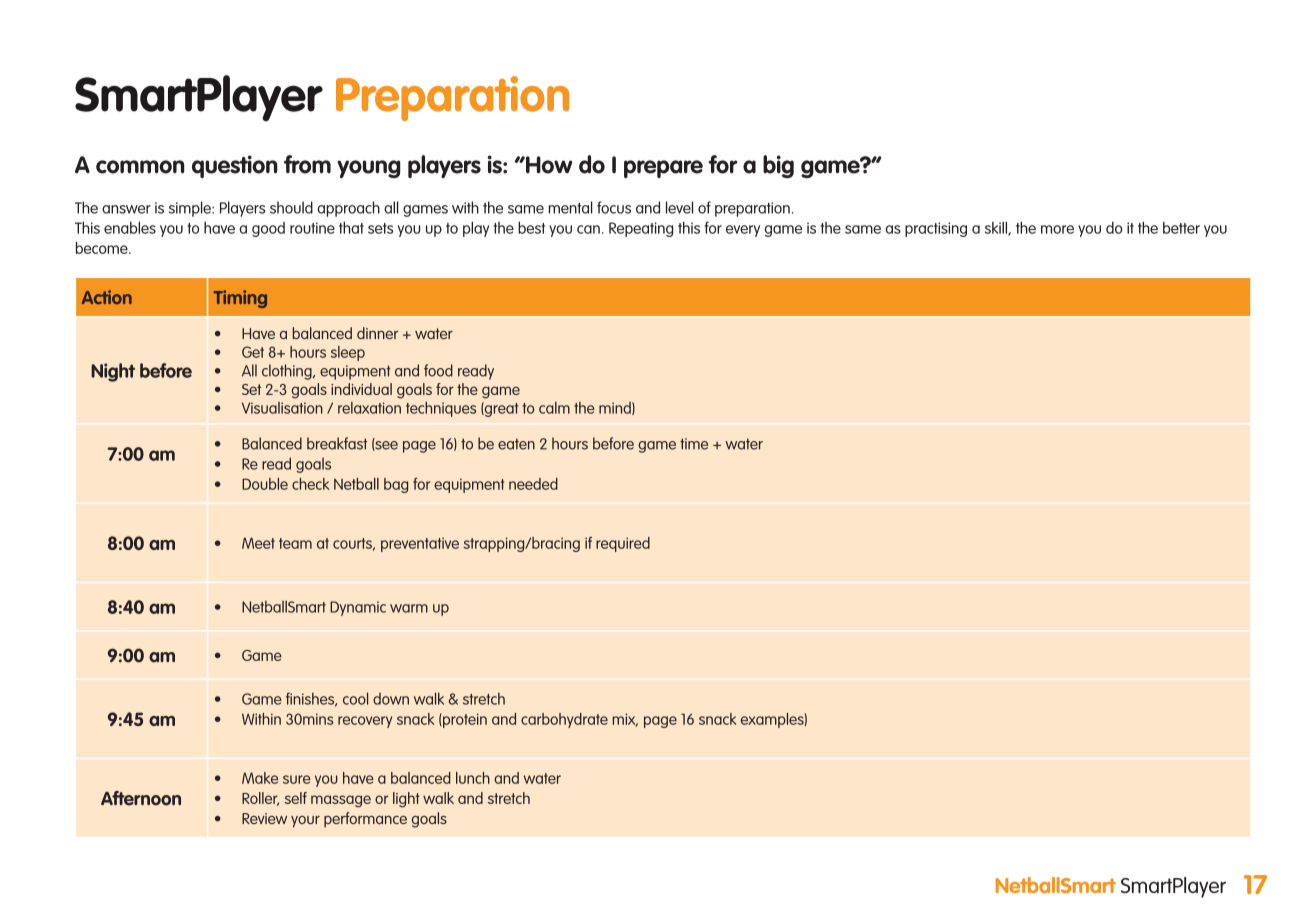 The height and width of the screenshot is (924, 1308). Describe the element at coordinates (473, 778) in the screenshot. I see `lunch` at that location.
